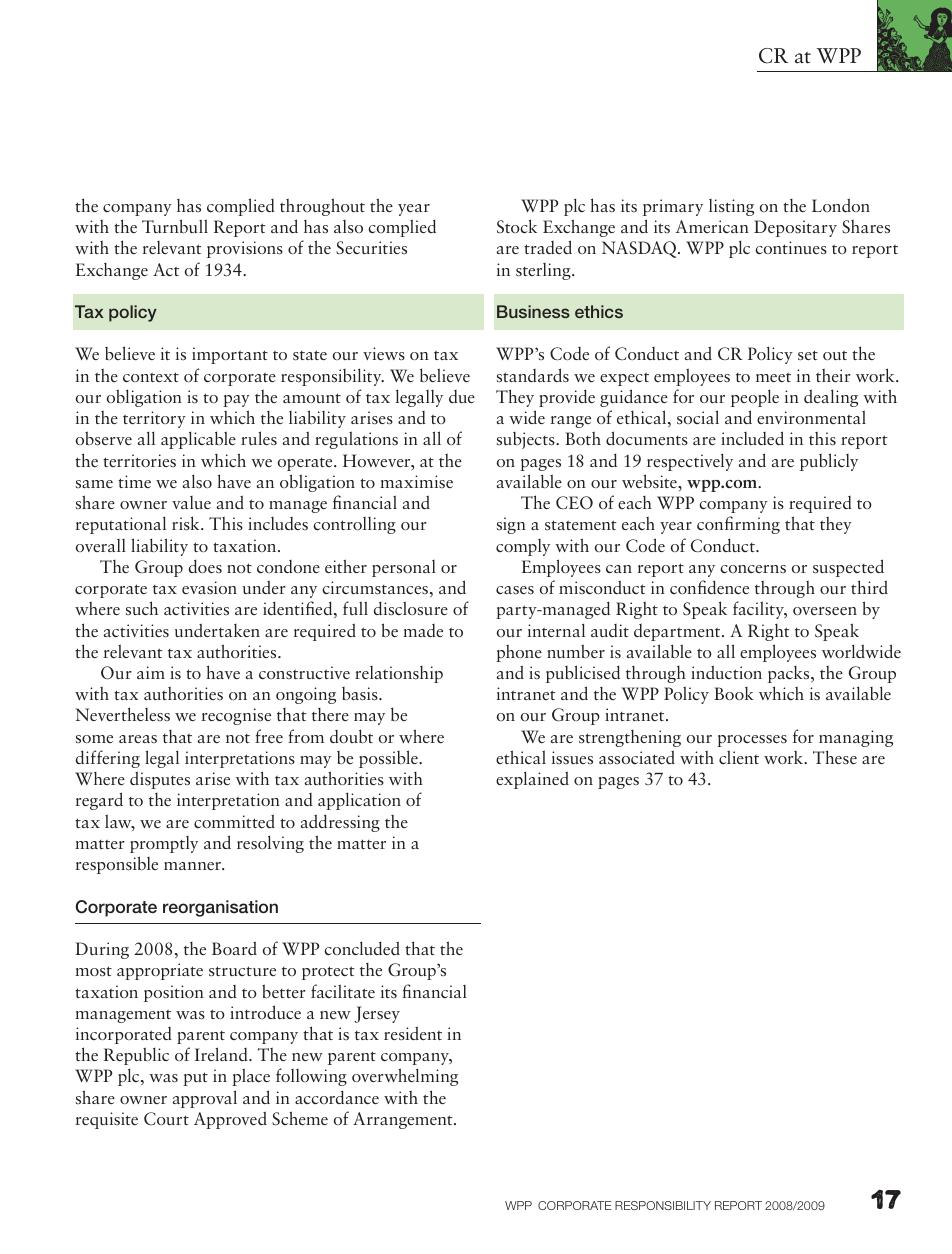  I want to click on sign, so click(511, 525).
